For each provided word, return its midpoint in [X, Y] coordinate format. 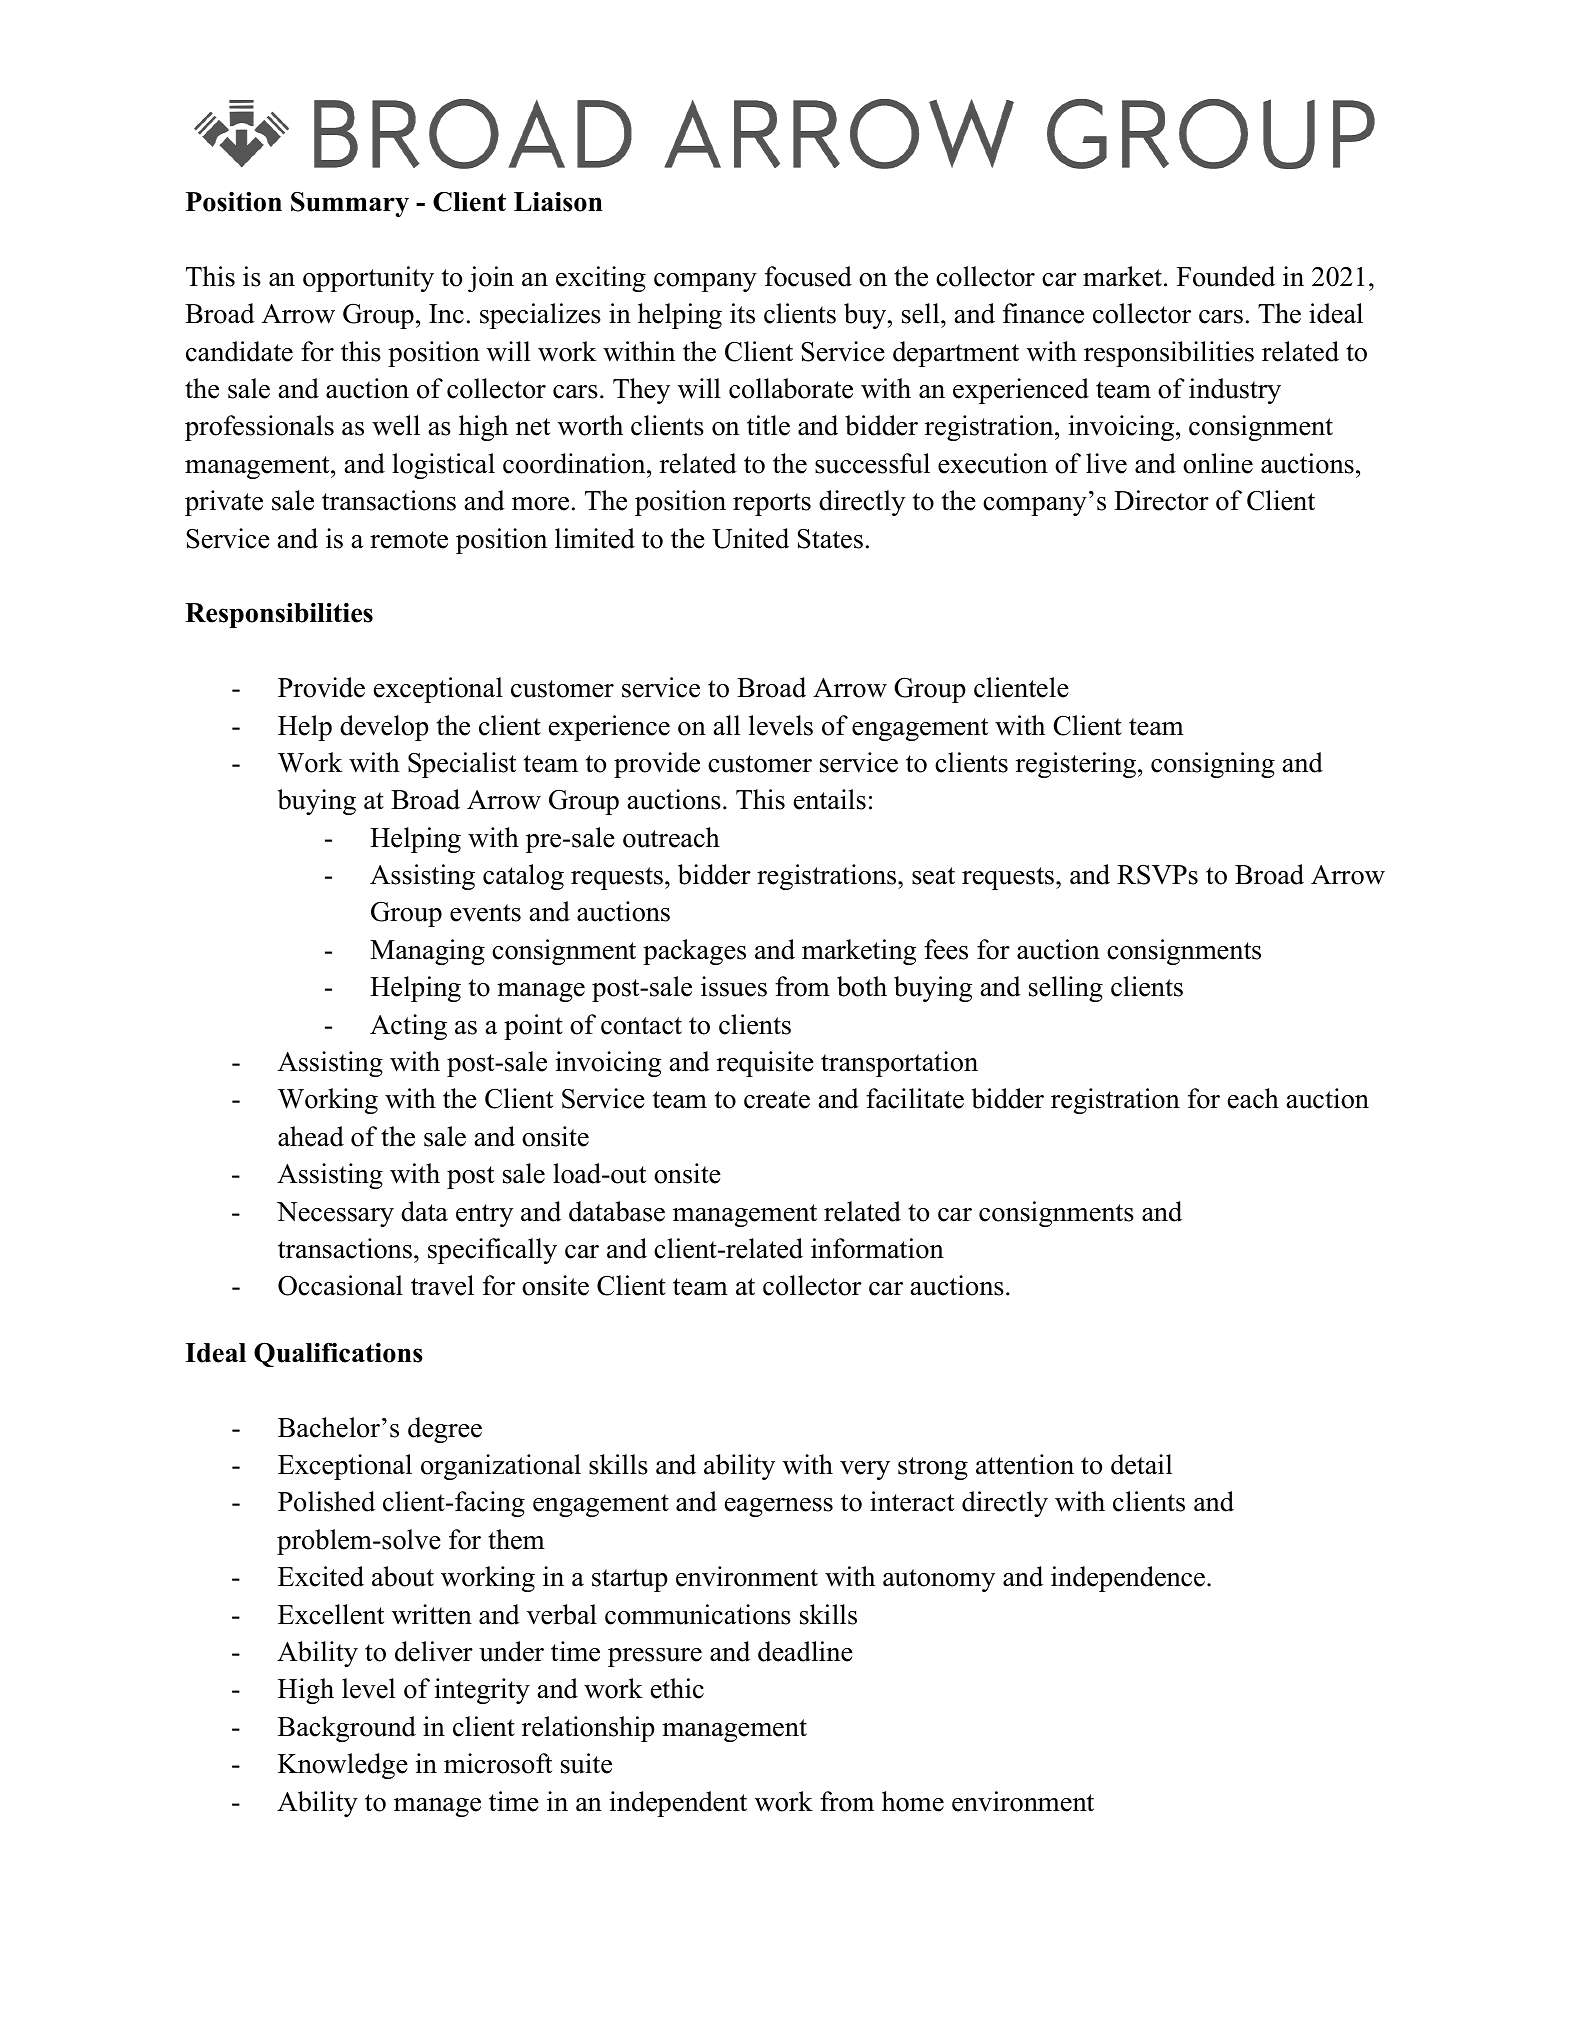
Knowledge [343, 1766]
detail [1141, 1464]
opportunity [368, 279]
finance [1043, 313]
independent [678, 1804]
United [750, 538]
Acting [408, 1027]
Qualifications [338, 1354]
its [742, 313]
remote [409, 540]
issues [734, 986]
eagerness [779, 1507]
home [913, 1801]
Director [1161, 500]
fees [946, 949]
